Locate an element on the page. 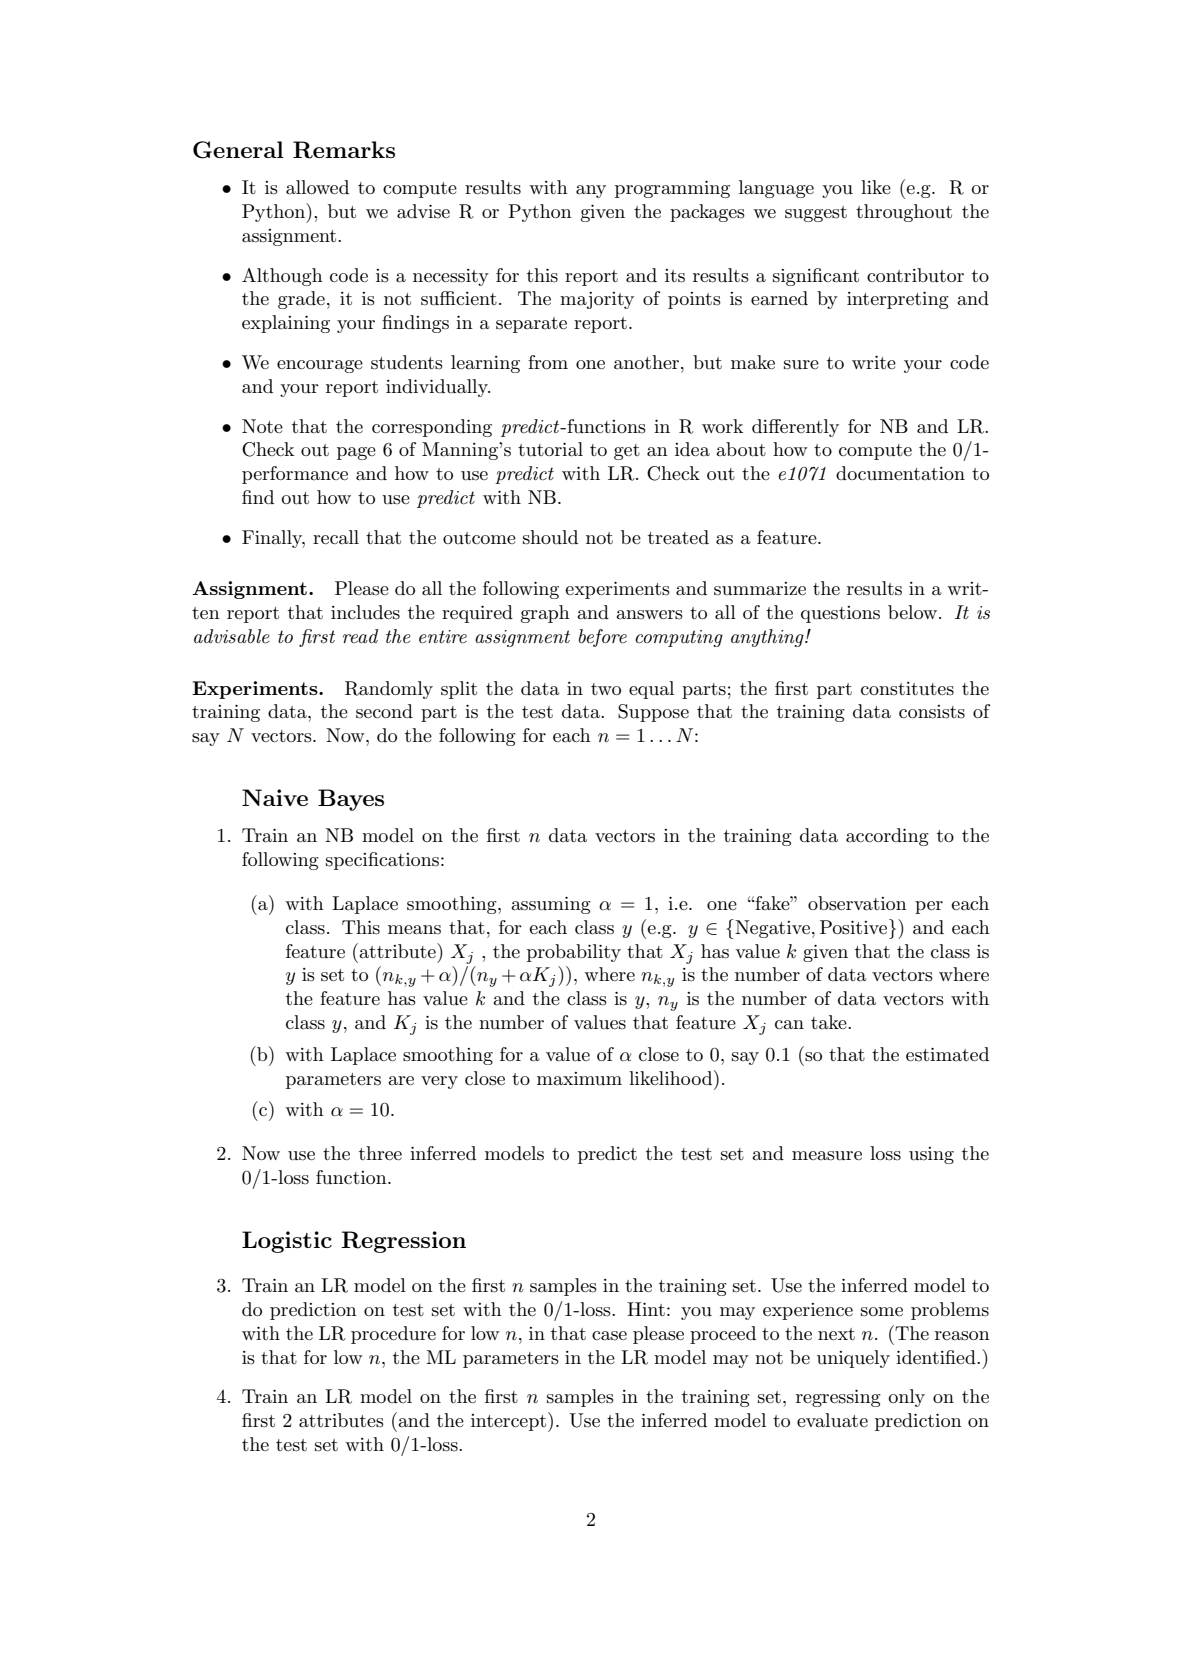  case is located at coordinates (609, 1336).
